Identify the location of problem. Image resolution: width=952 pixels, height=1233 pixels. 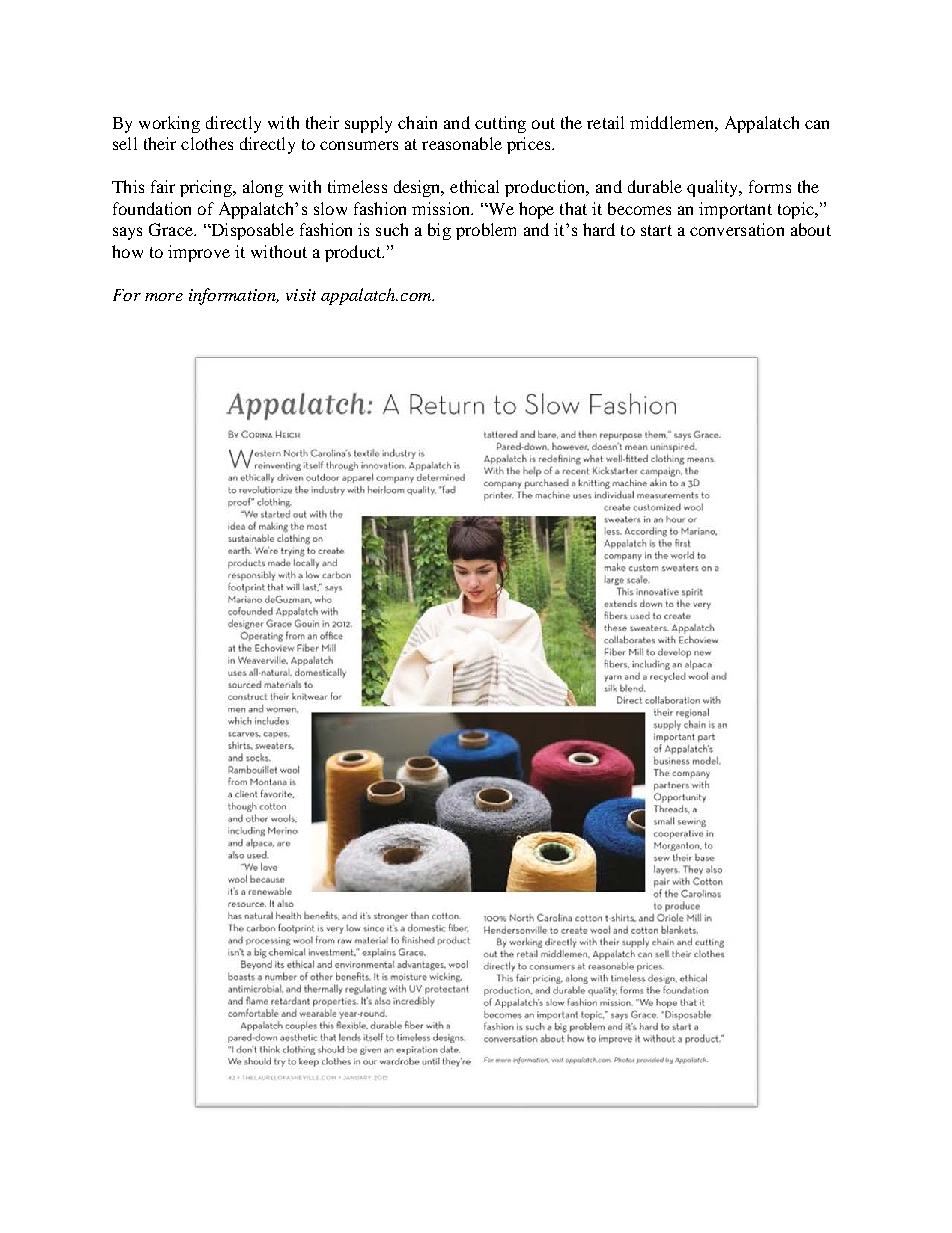
(486, 231).
